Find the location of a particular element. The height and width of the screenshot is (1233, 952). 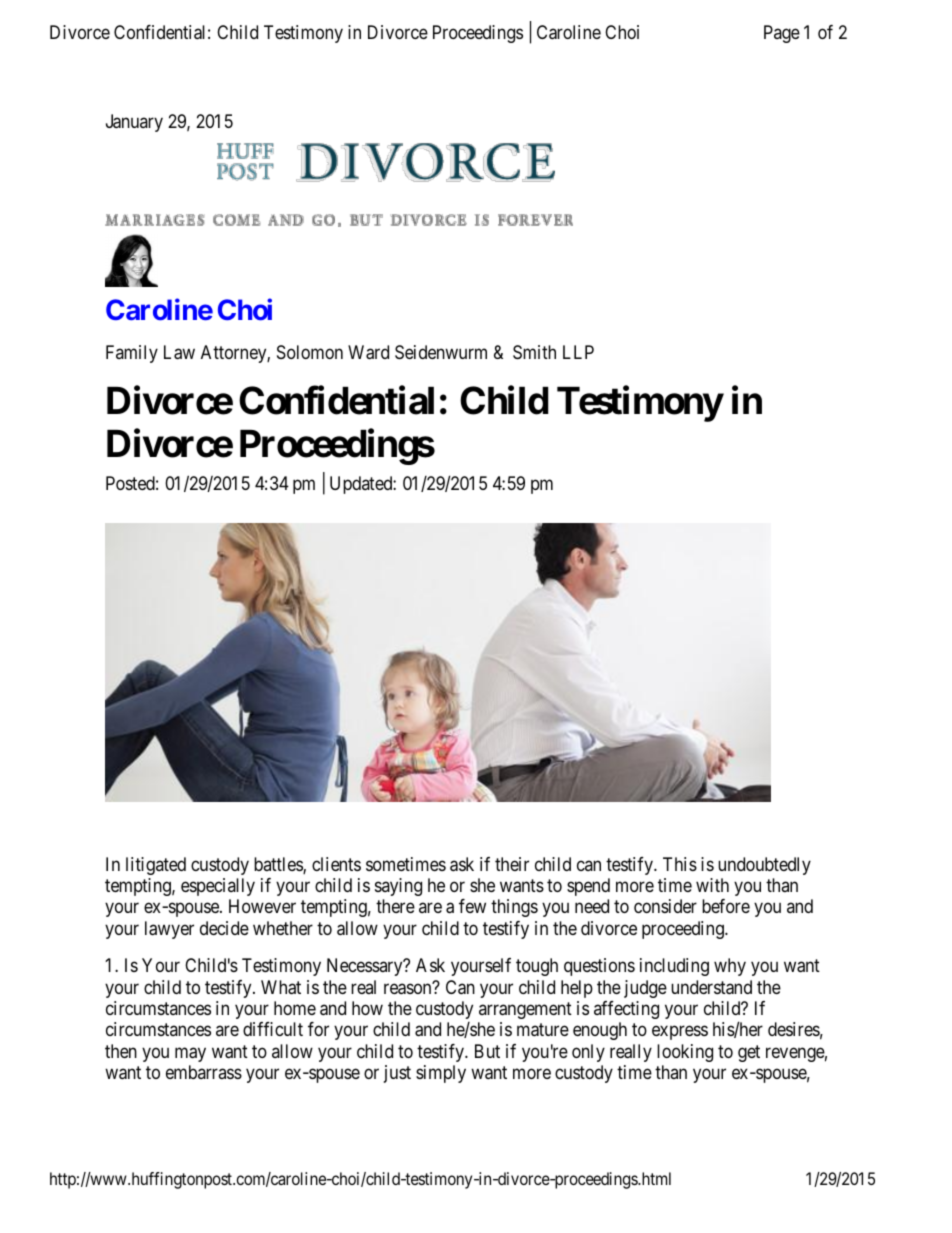

their is located at coordinates (512, 864).
